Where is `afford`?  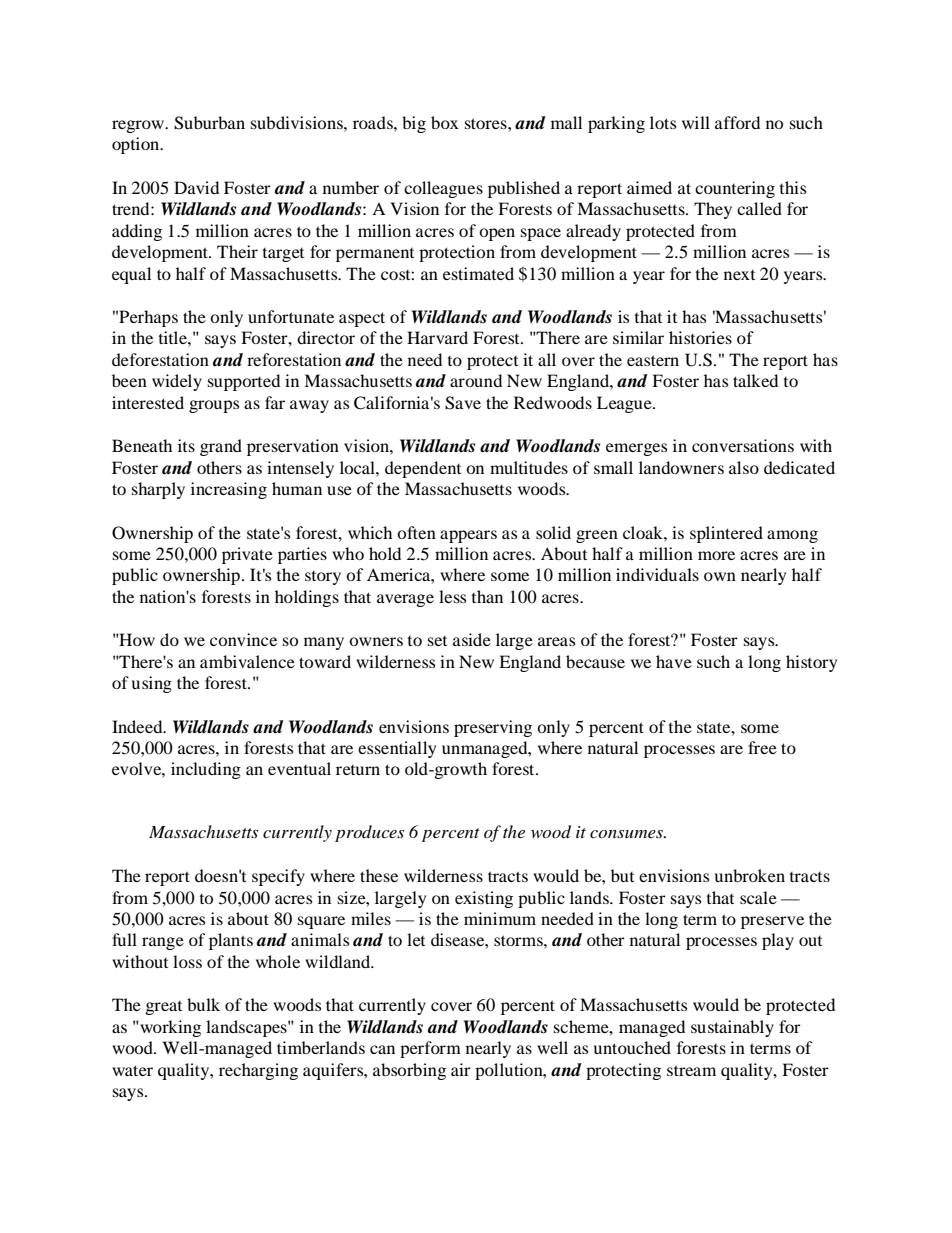 afford is located at coordinates (737, 122).
